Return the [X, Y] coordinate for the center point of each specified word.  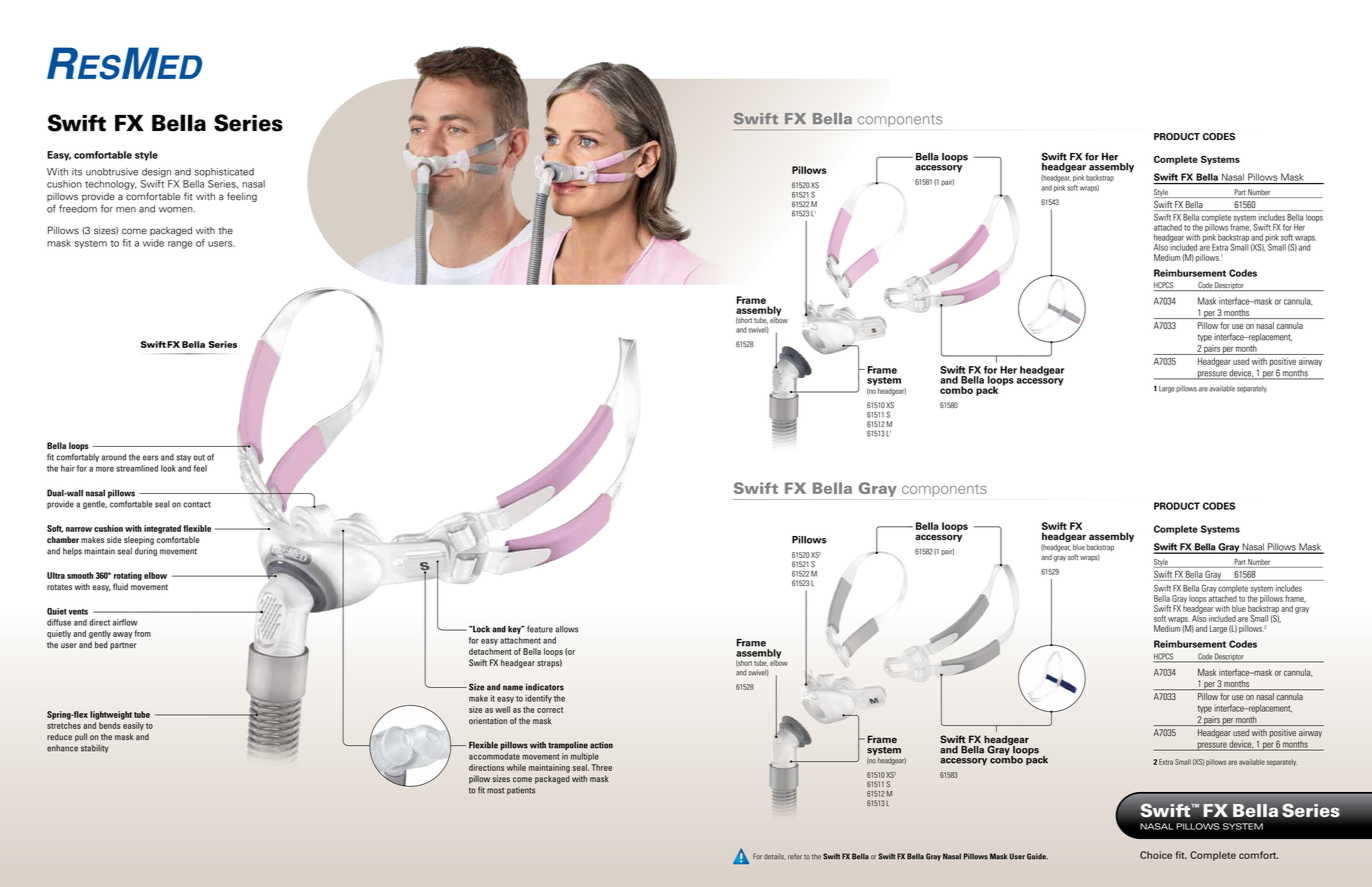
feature [540, 629]
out [199, 457]
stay [183, 458]
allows [566, 629]
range [180, 245]
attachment [520, 640]
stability [95, 749]
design [156, 173]
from [142, 633]
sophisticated [224, 172]
